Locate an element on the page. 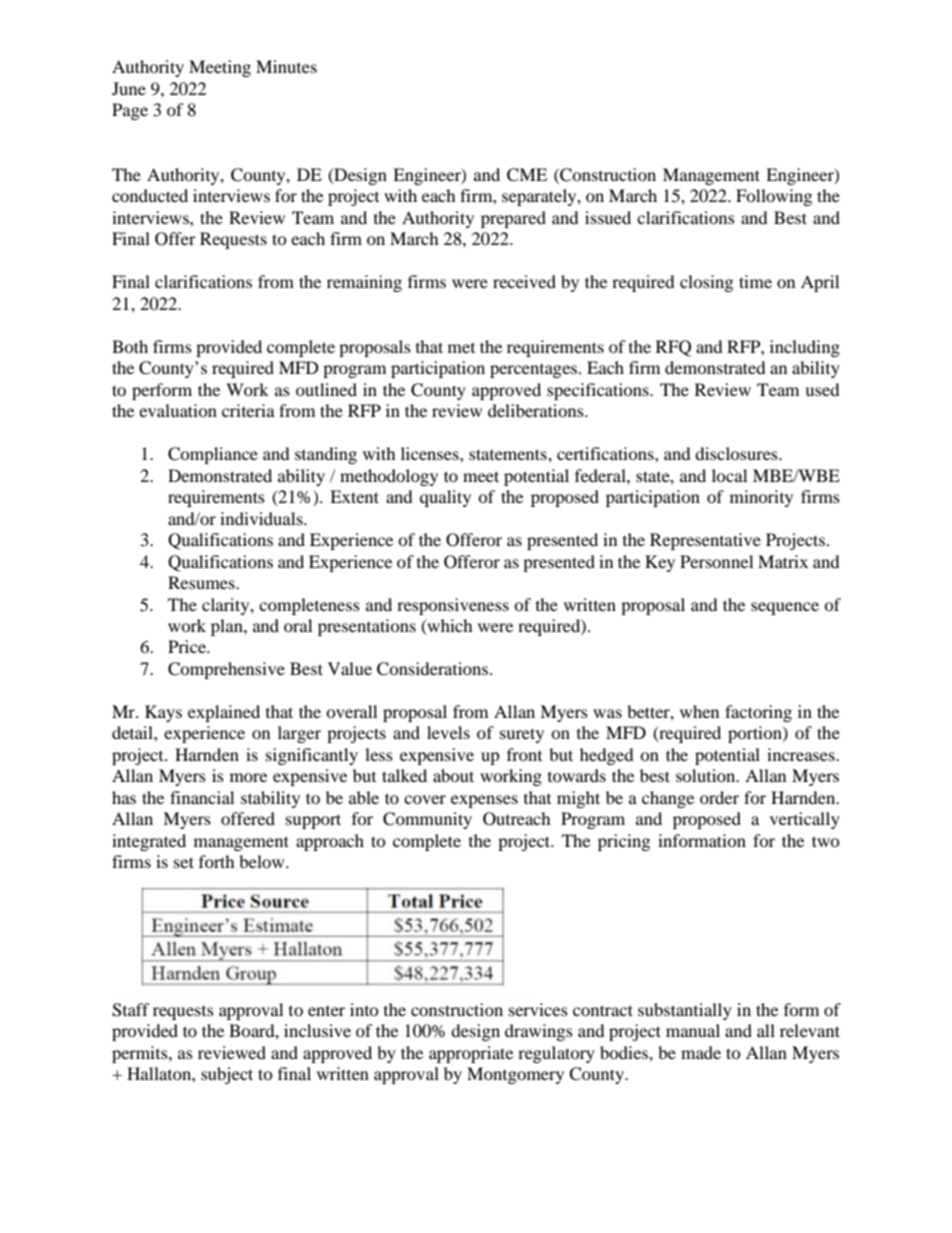  June is located at coordinates (129, 88).
